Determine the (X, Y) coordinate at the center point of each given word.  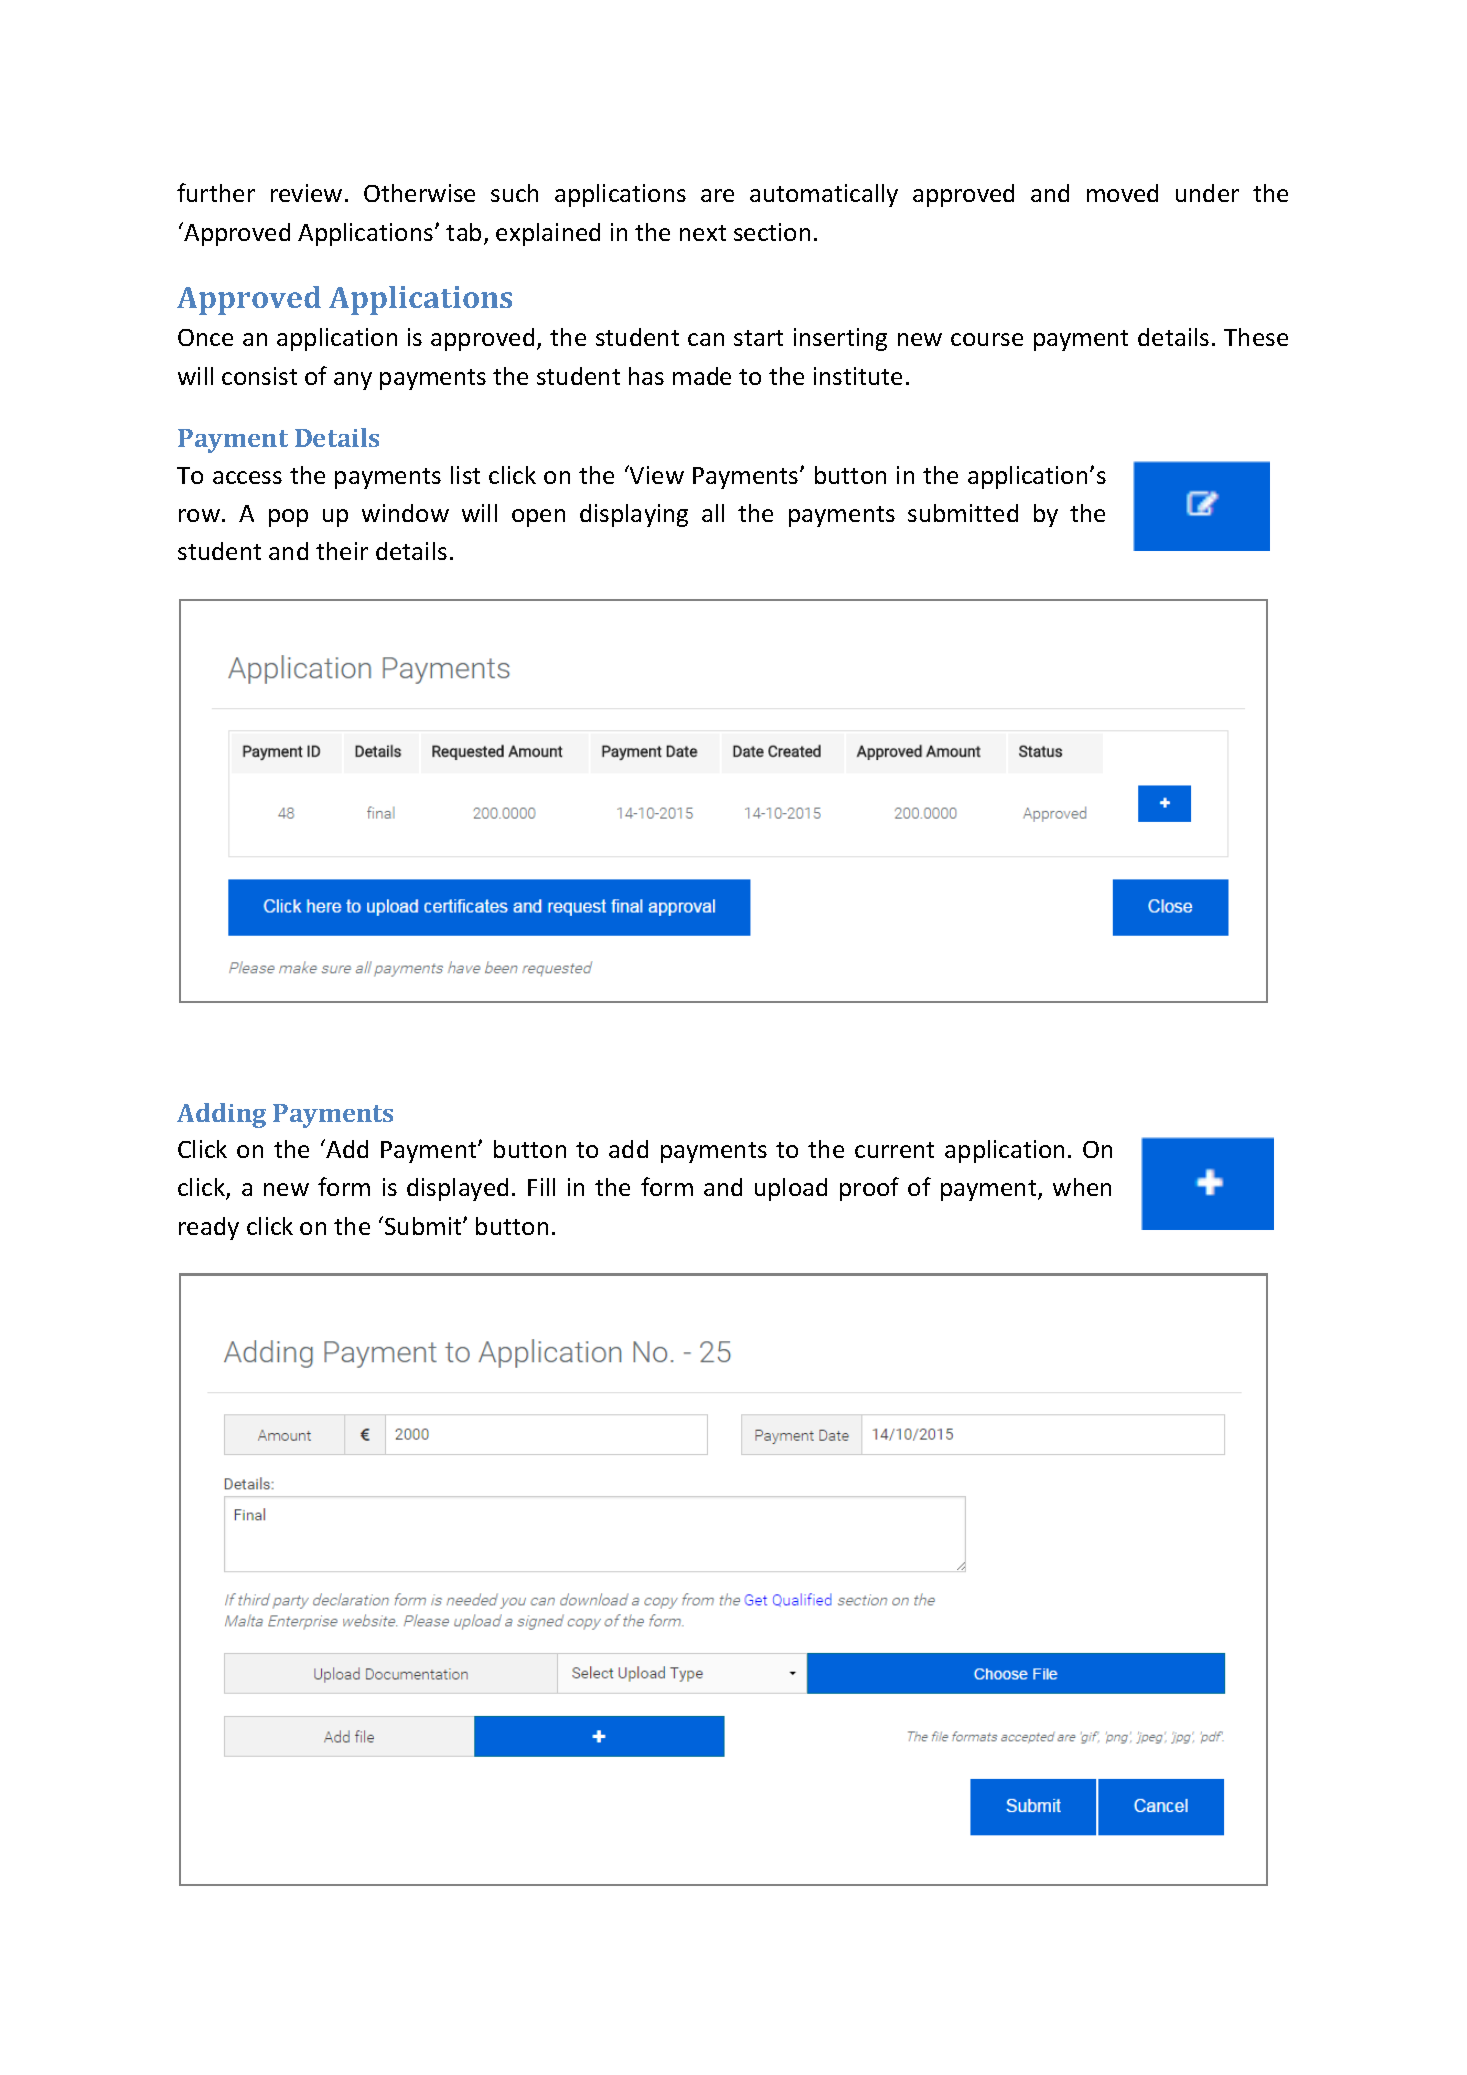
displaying (634, 515)
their (342, 551)
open (538, 518)
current (894, 1150)
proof (869, 1189)
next (703, 233)
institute (858, 376)
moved (1122, 193)
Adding (221, 1115)
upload (791, 1189)
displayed (457, 1189)
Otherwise (419, 193)
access (247, 477)
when (1082, 1187)
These (1256, 337)
